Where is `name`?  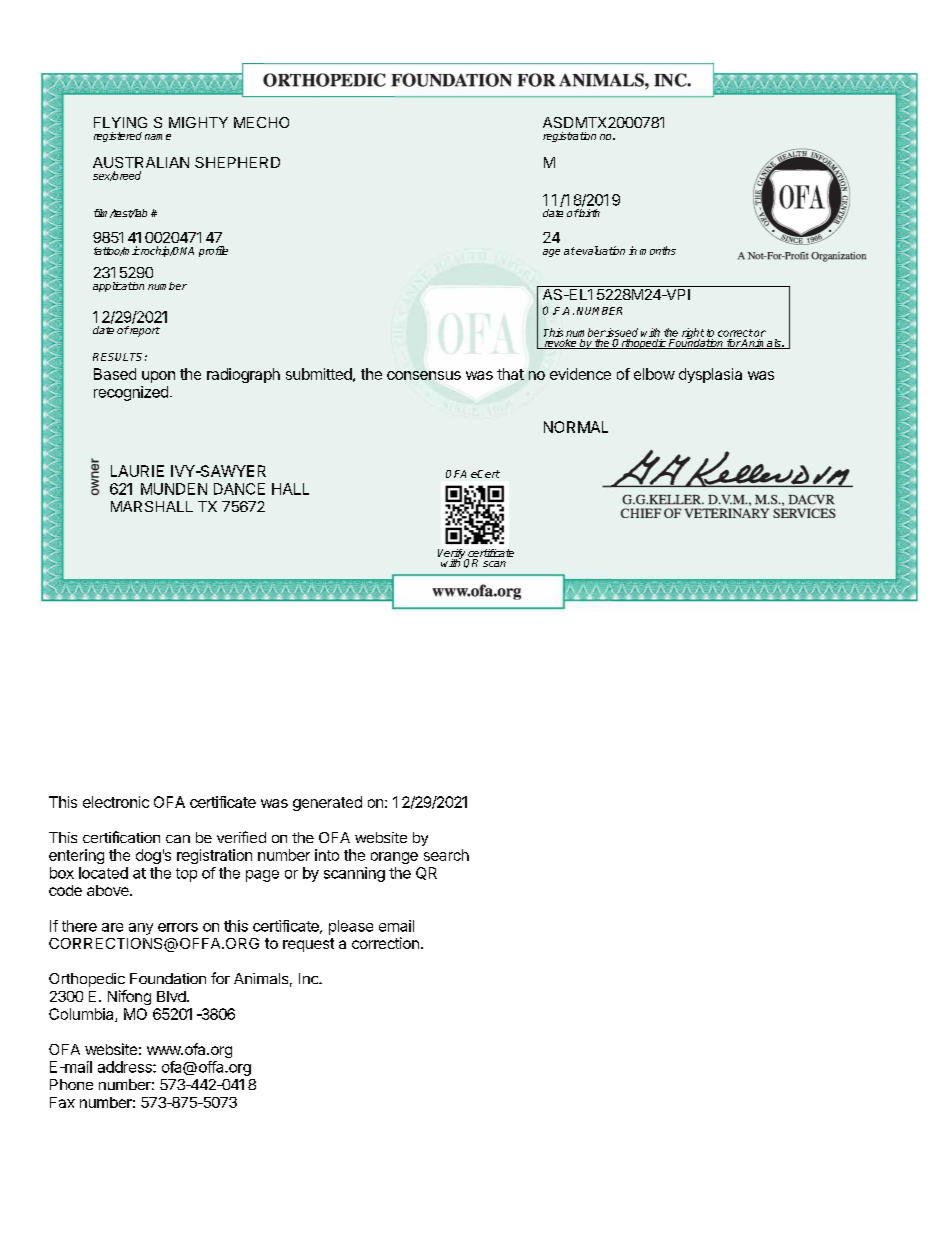 name is located at coordinates (158, 137).
